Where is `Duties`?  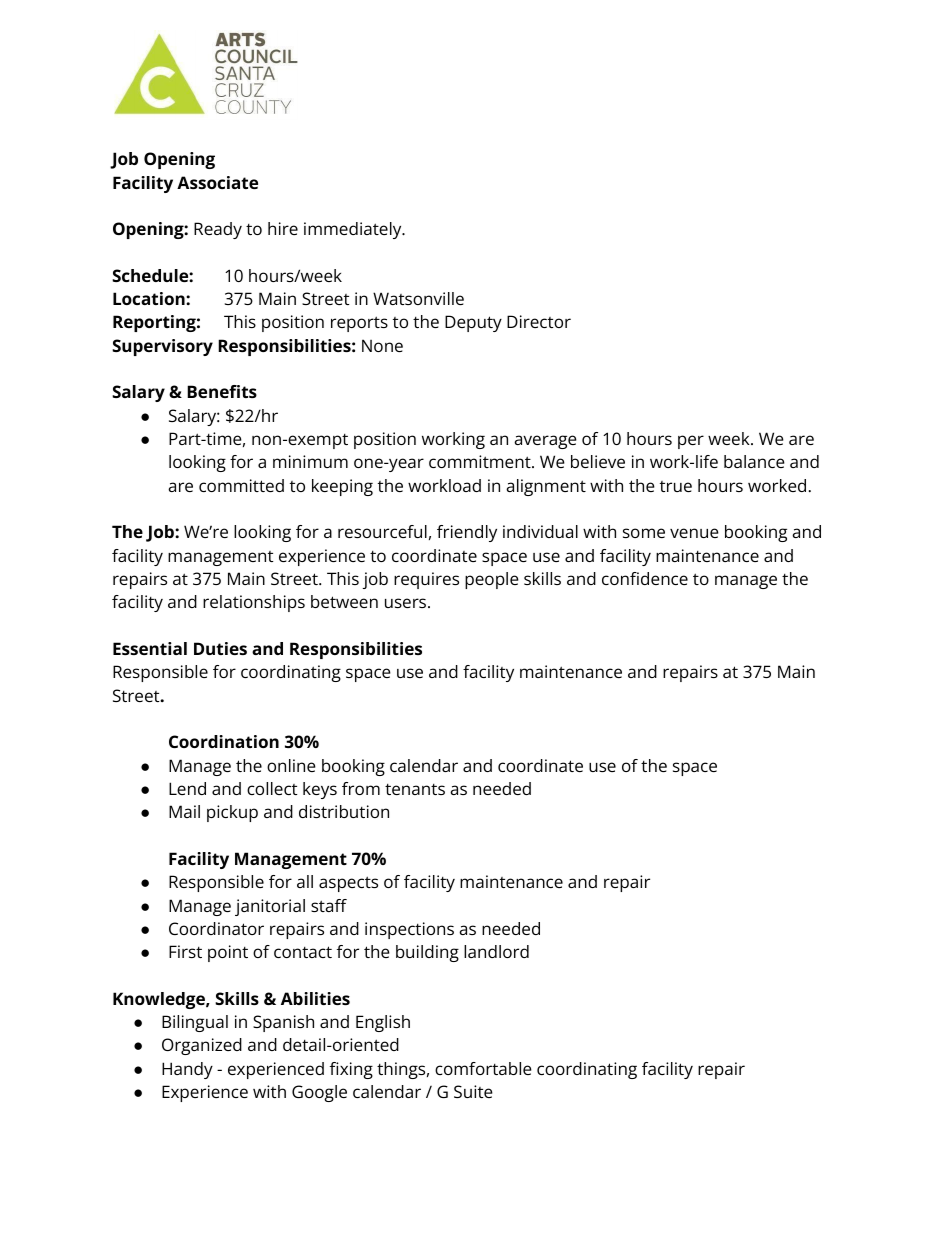
Duties is located at coordinates (220, 648).
